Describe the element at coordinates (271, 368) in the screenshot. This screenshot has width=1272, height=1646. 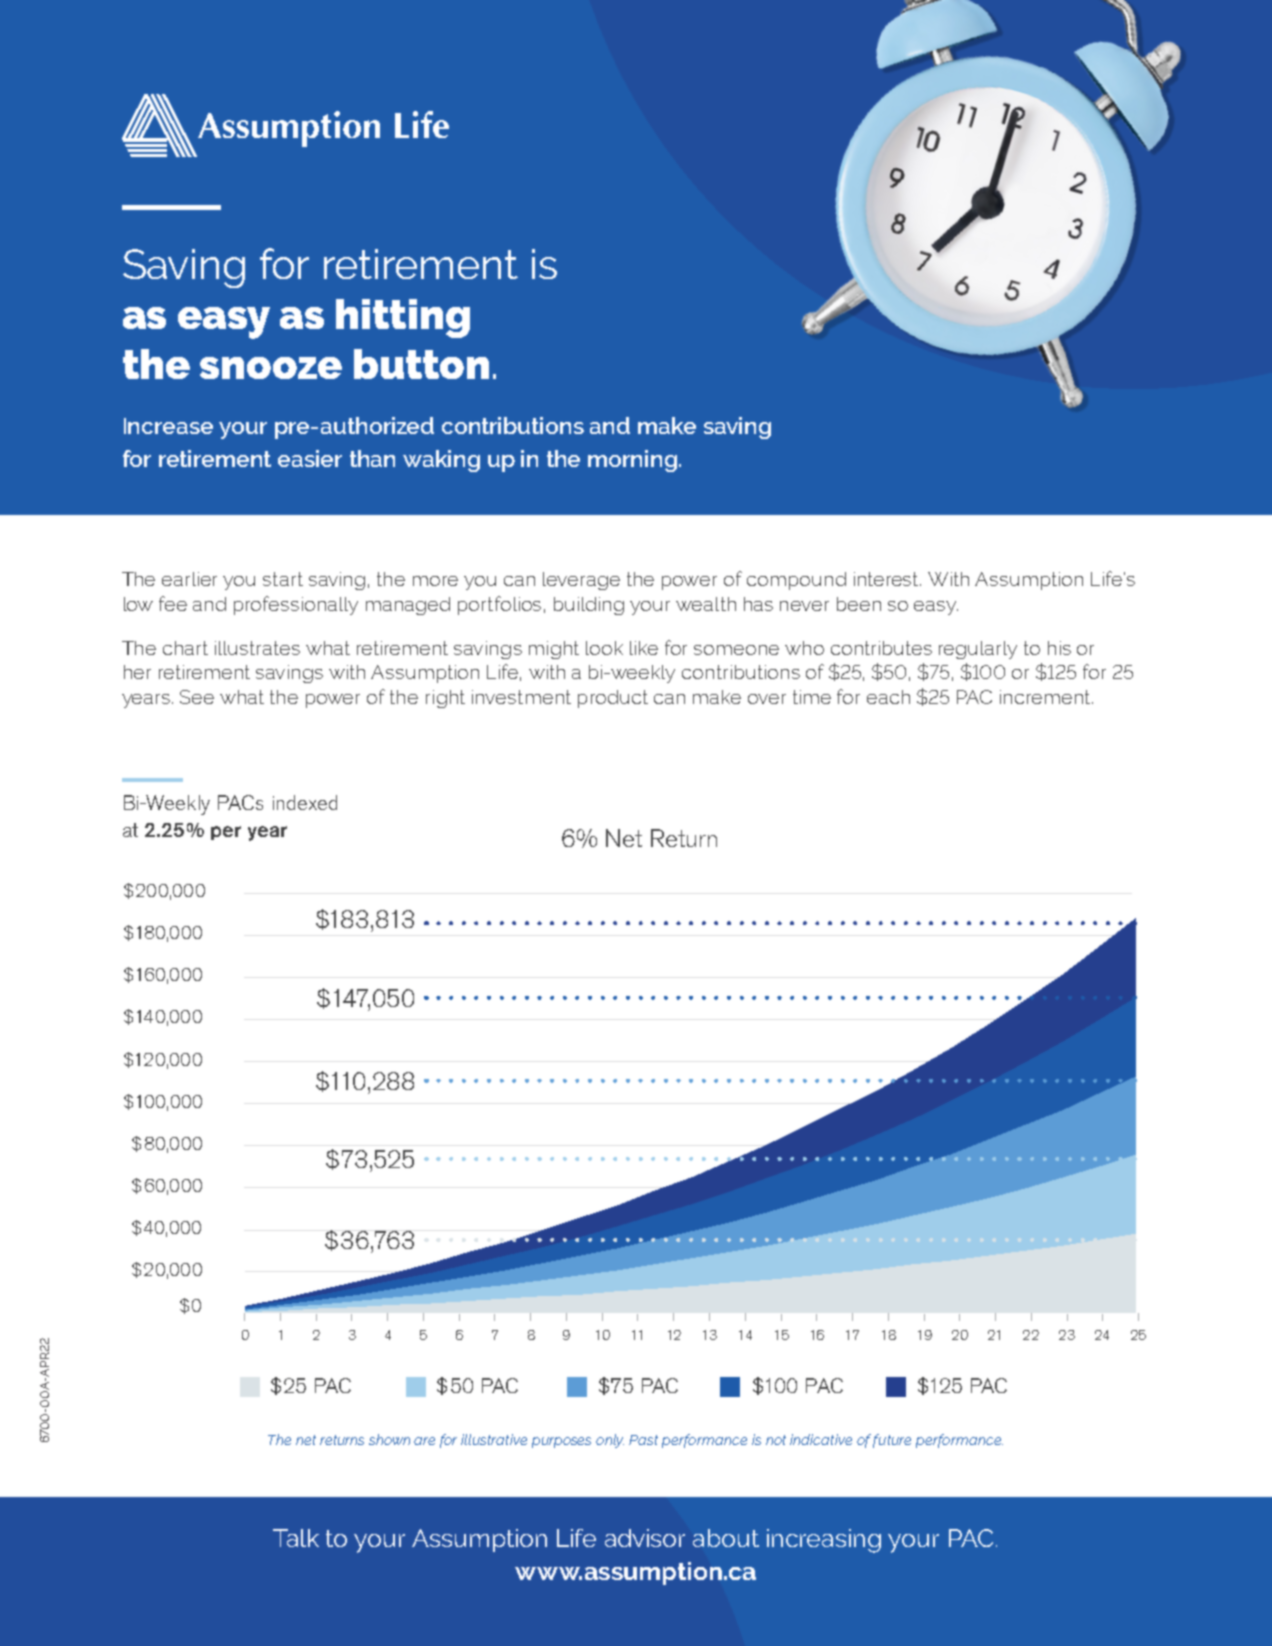
I see `snooze` at that location.
